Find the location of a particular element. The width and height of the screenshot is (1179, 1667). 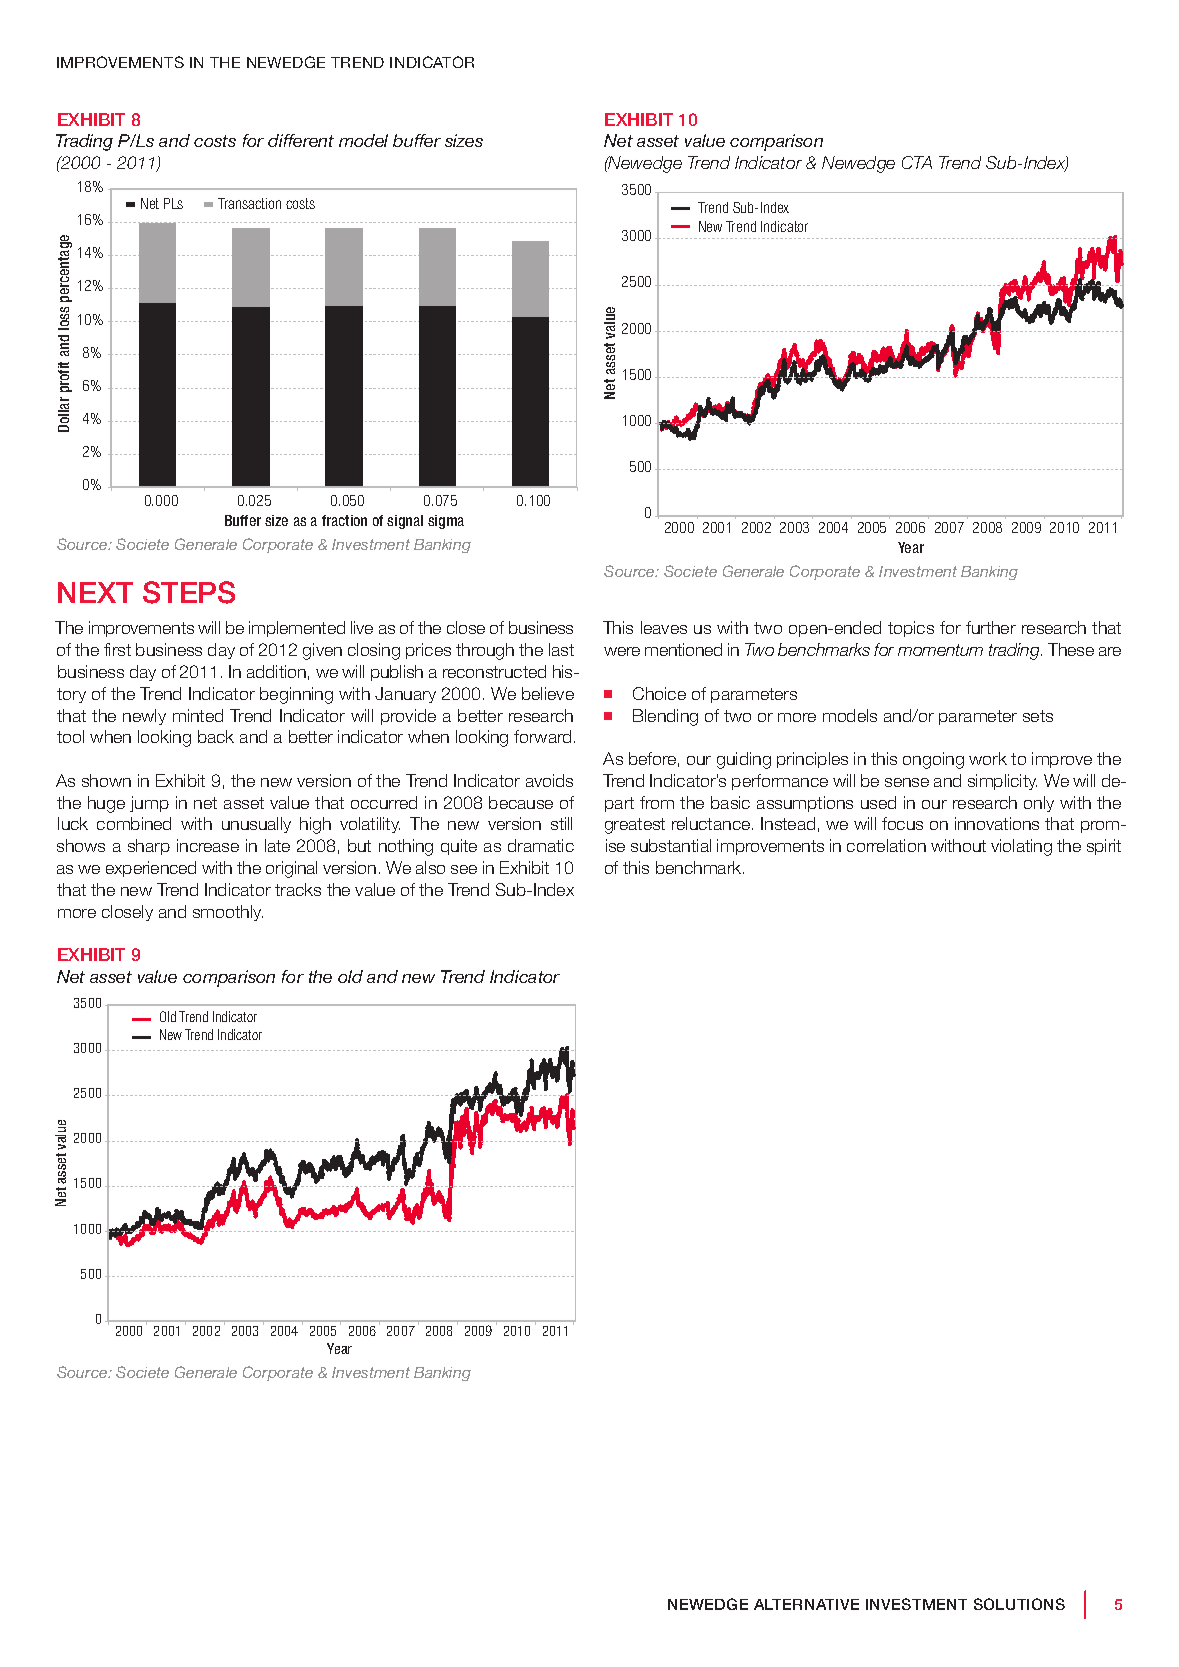

further is located at coordinates (991, 627).
